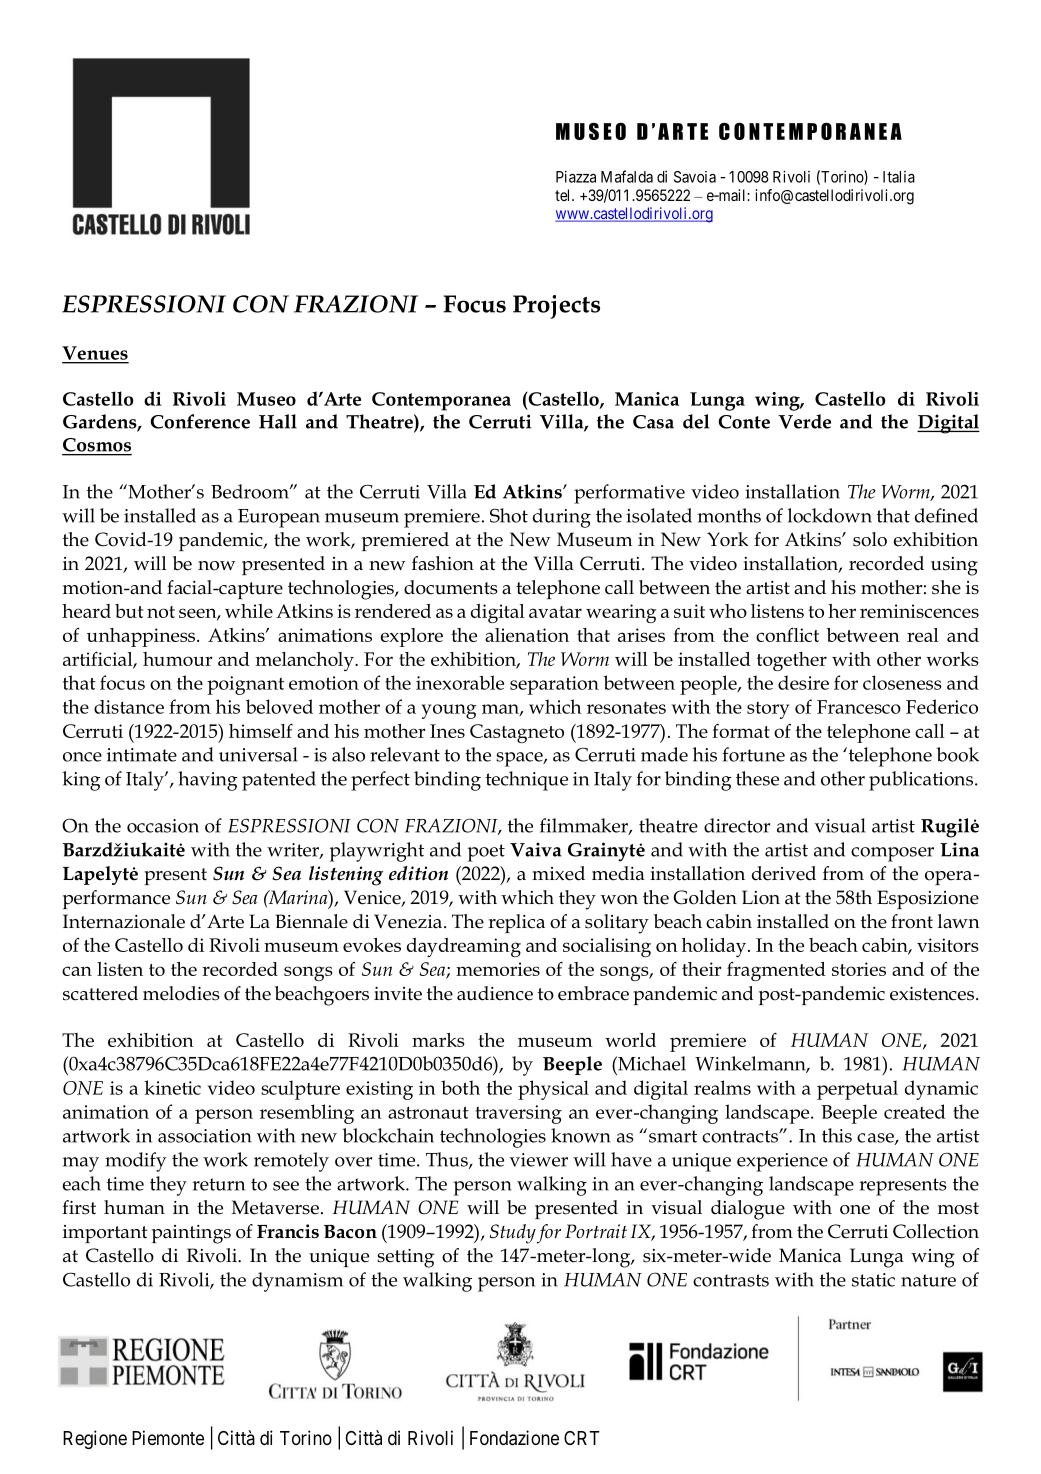 The height and width of the image is (1474, 1041). Describe the element at coordinates (509, 515) in the image. I see `Shot` at that location.
